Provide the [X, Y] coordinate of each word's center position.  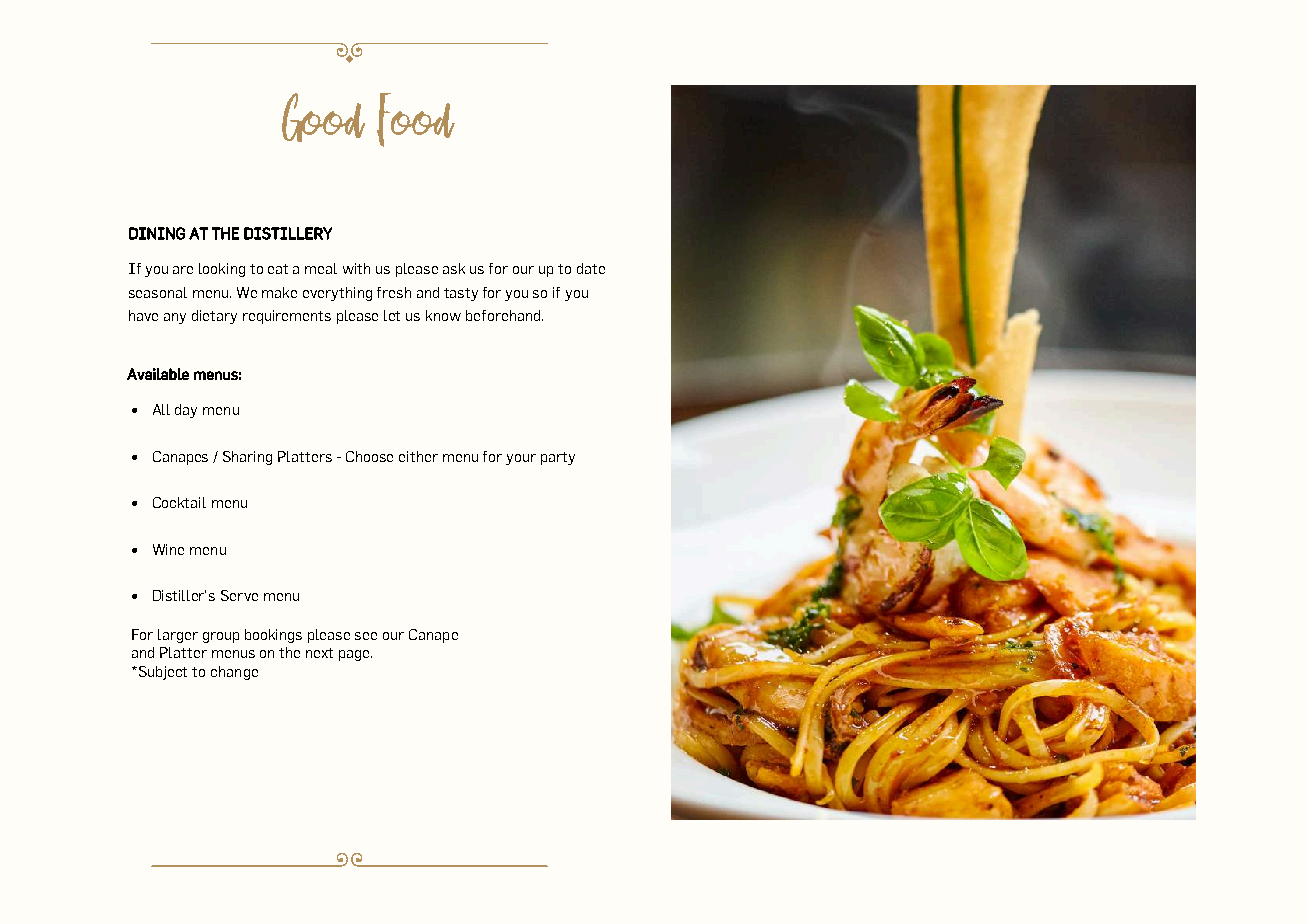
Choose [369, 456]
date [591, 268]
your [521, 459]
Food [416, 120]
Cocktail [179, 502]
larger [178, 636]
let [392, 315]
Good [323, 117]
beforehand [504, 315]
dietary [214, 317]
